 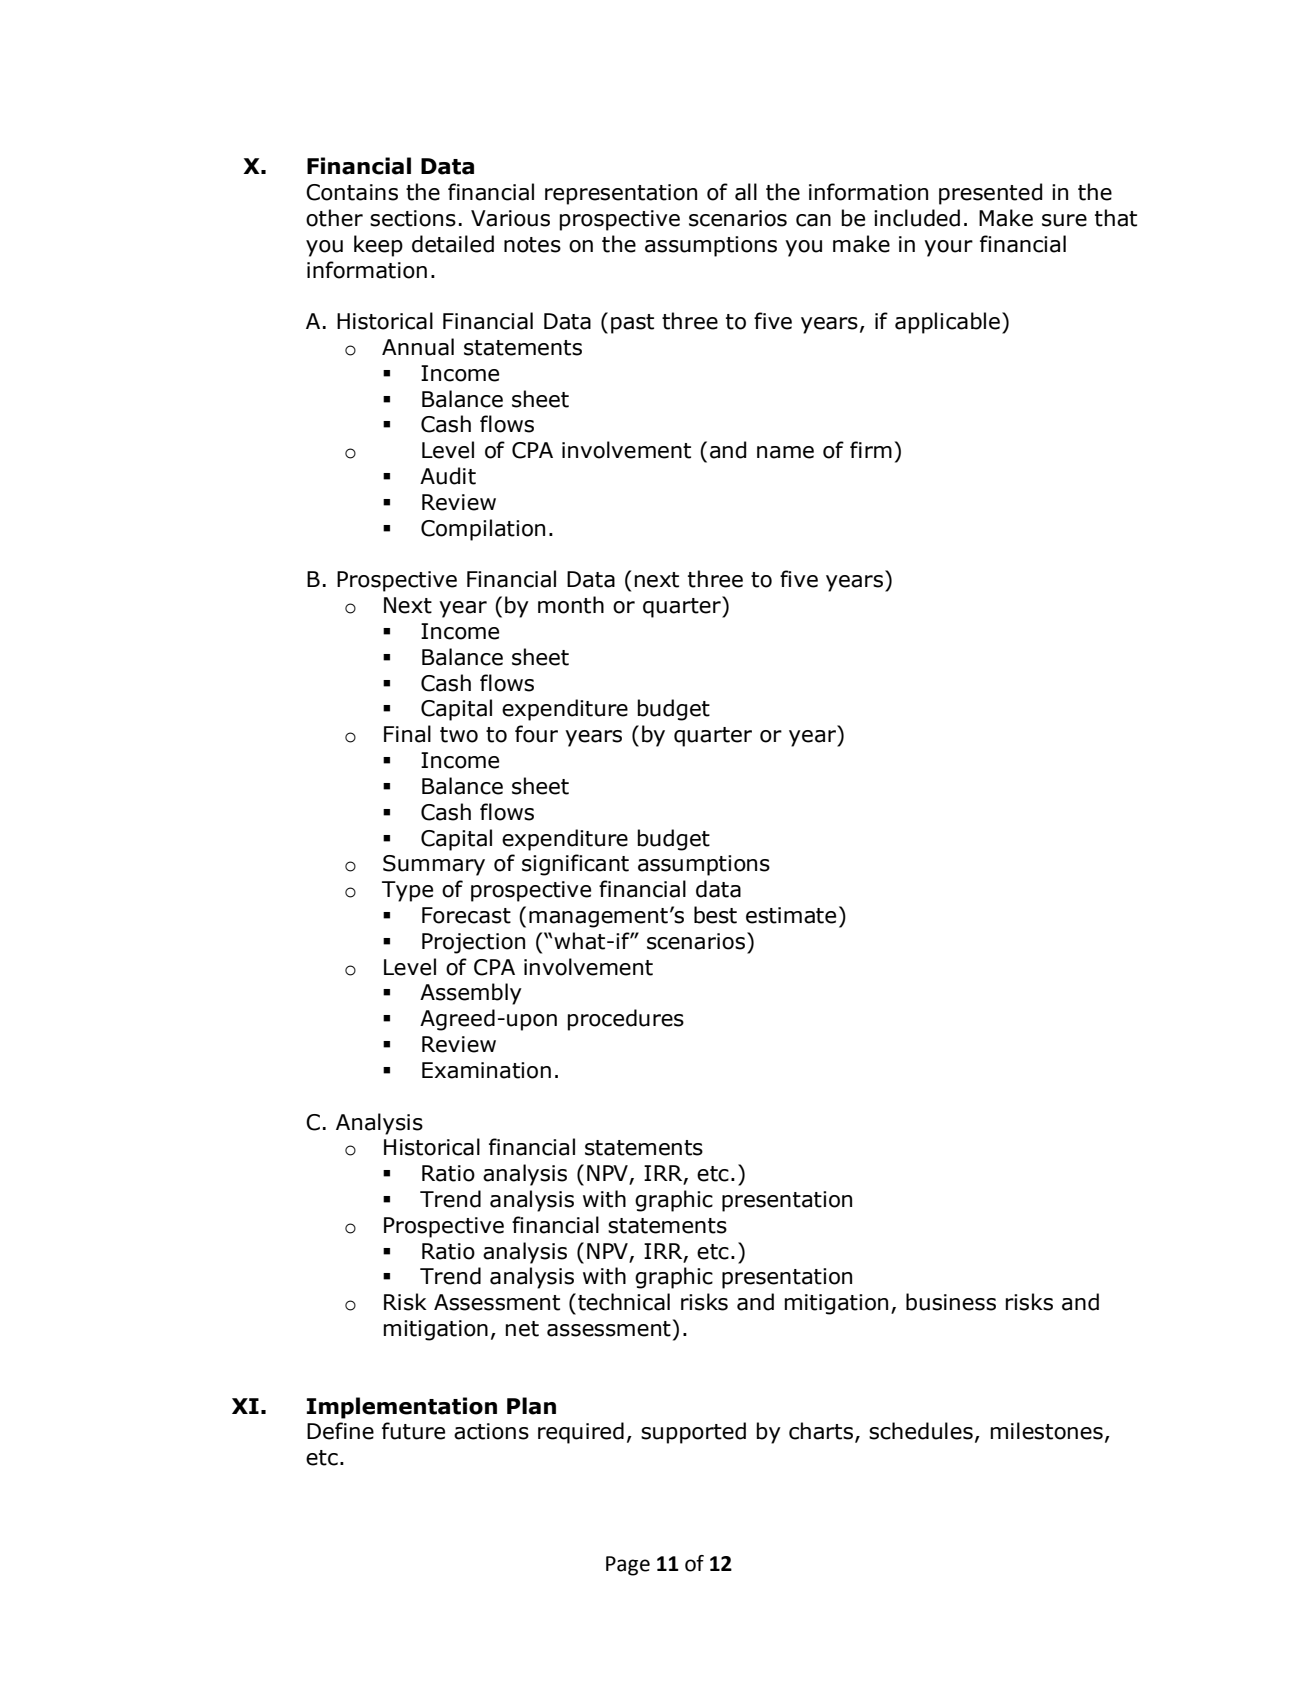 I want to click on procedures, so click(x=626, y=1020).
